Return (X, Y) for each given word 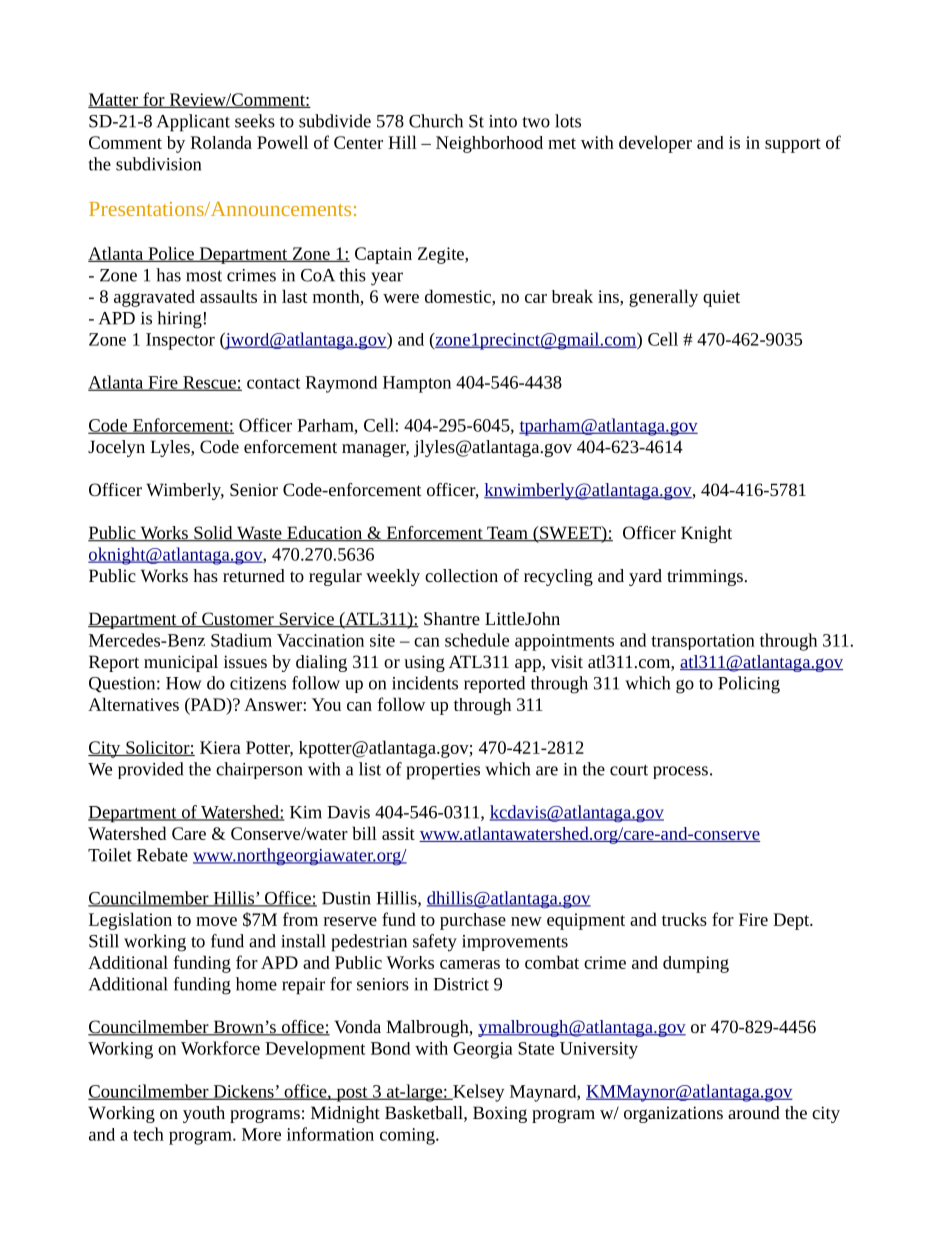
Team (507, 534)
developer (655, 144)
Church (436, 121)
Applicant (193, 123)
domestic (459, 296)
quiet (721, 298)
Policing (749, 685)
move (216, 921)
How (184, 683)
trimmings (705, 577)
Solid (213, 534)
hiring (180, 320)
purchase (473, 921)
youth (204, 1114)
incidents (425, 683)
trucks (684, 919)
